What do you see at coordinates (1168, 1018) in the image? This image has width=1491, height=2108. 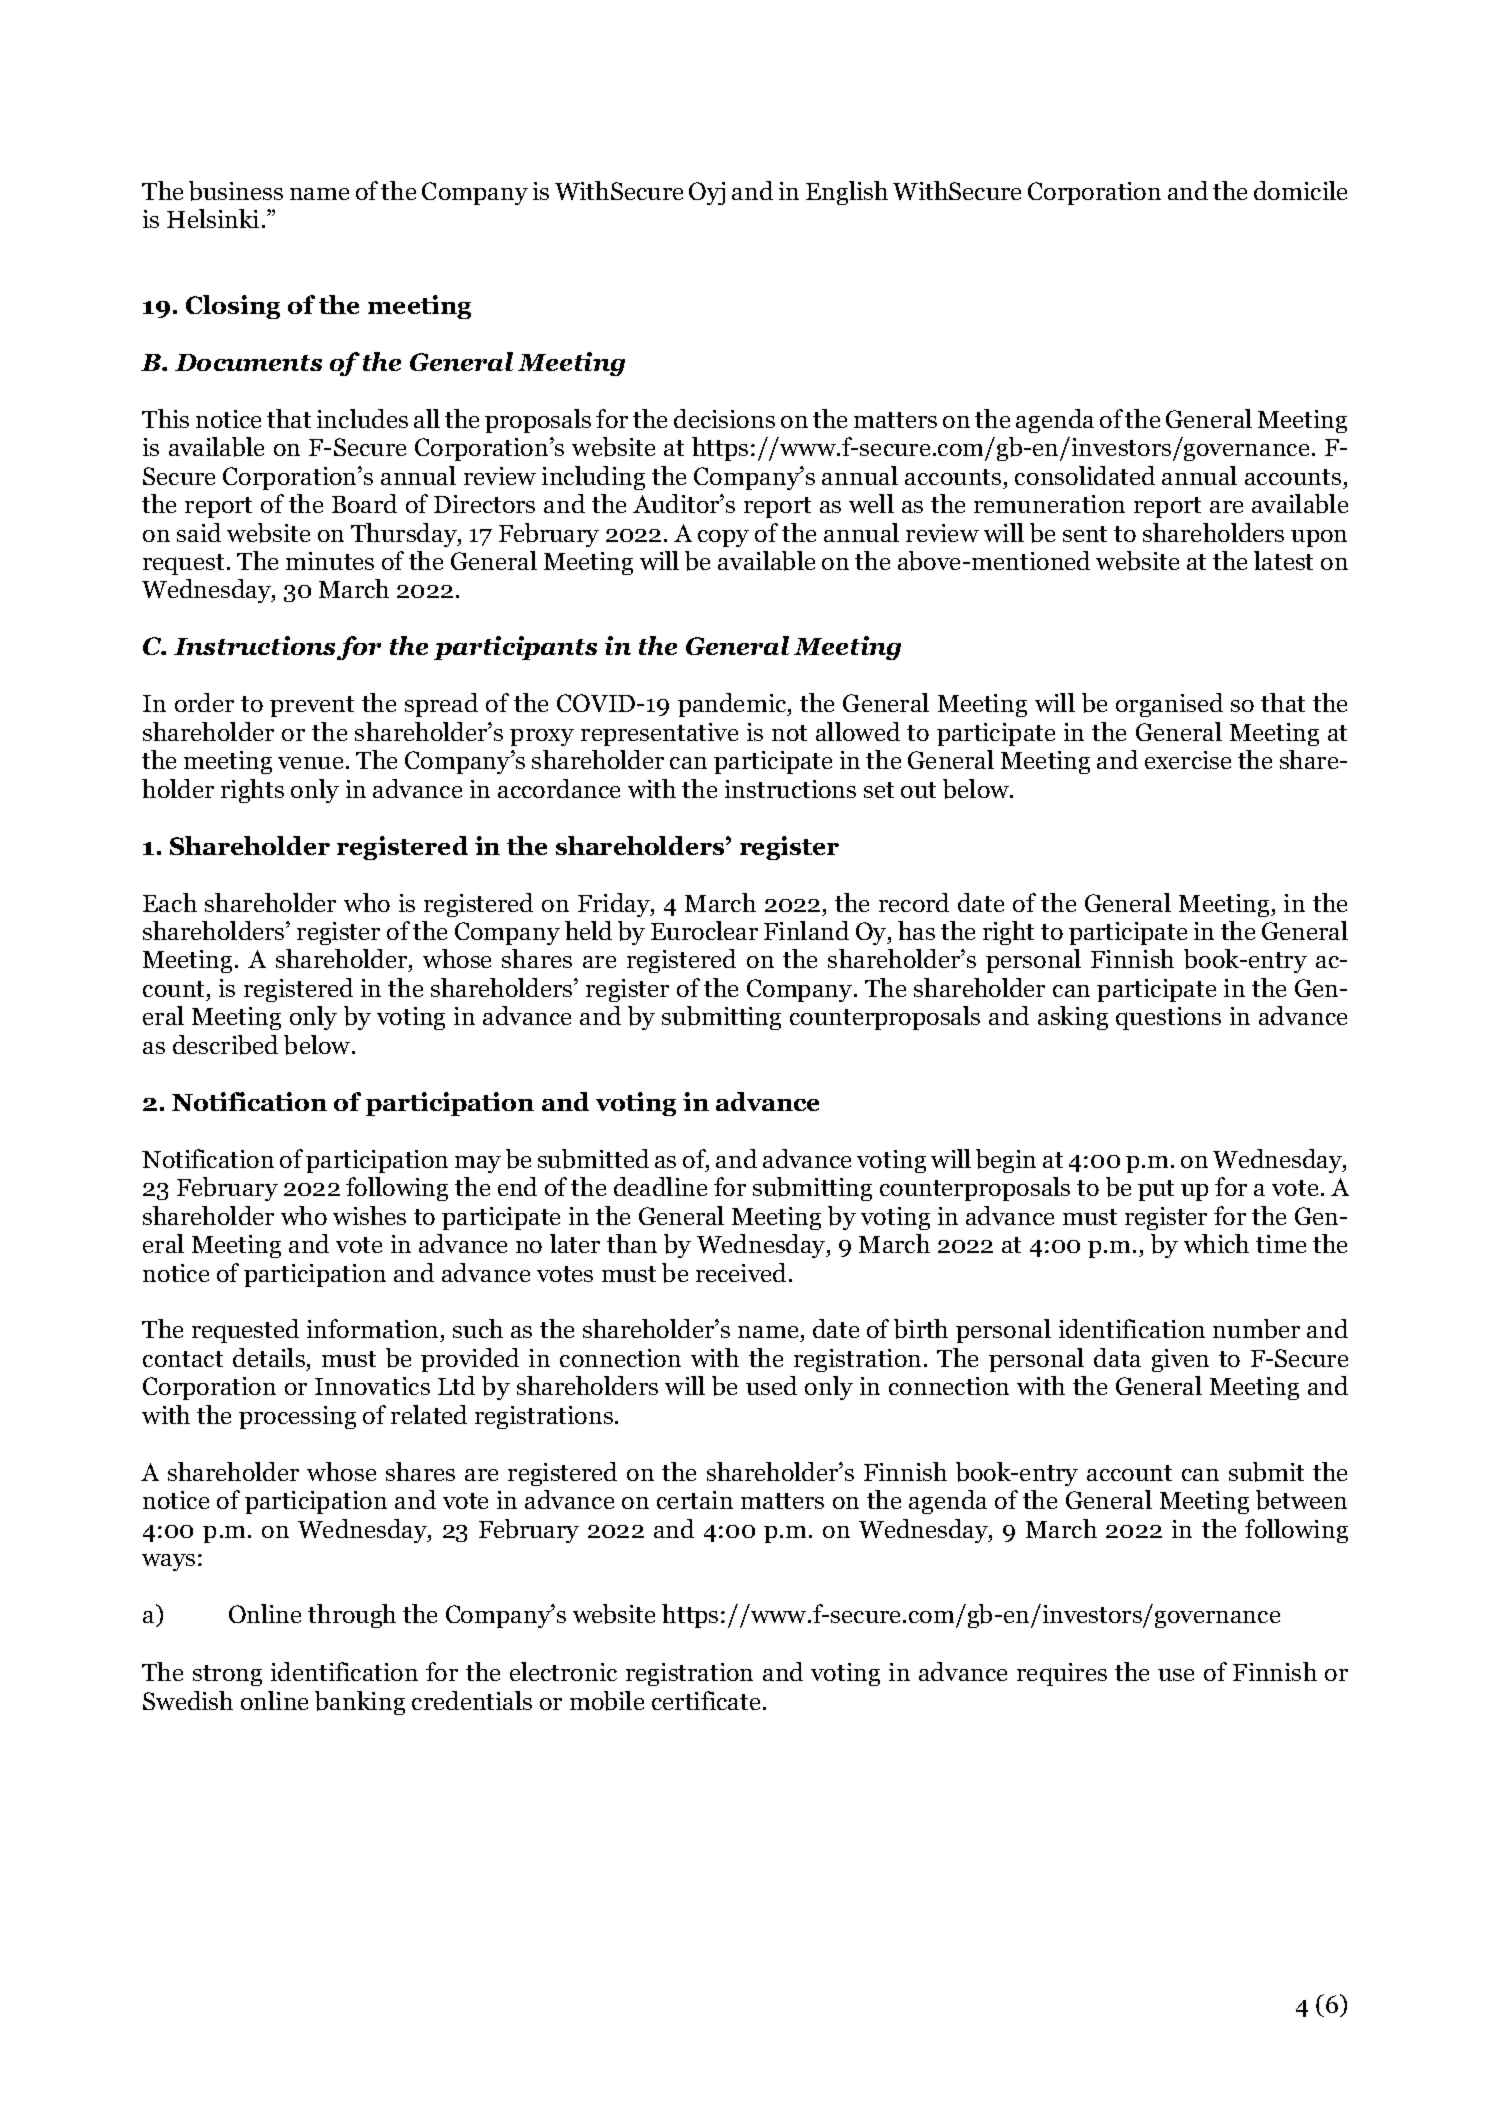 I see `questions` at bounding box center [1168, 1018].
